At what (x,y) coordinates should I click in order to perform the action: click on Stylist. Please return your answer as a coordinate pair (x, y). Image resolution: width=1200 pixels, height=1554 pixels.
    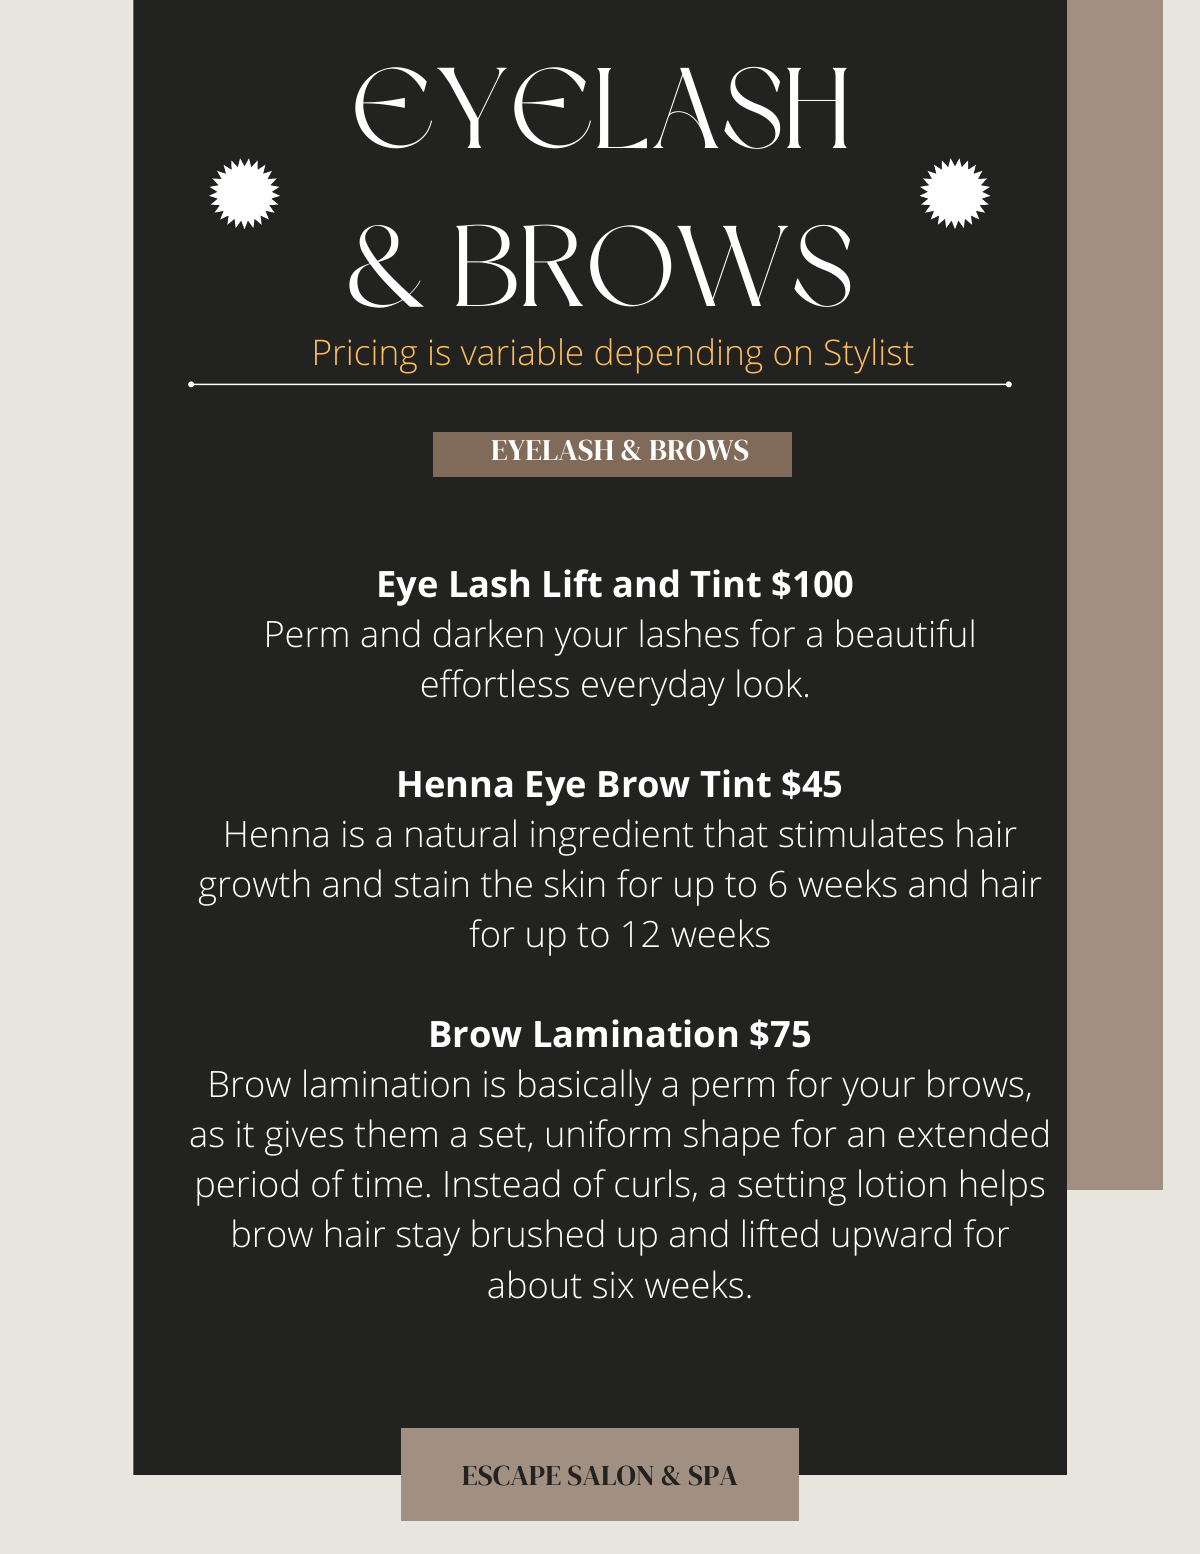
    Looking at the image, I should click on (869, 356).
